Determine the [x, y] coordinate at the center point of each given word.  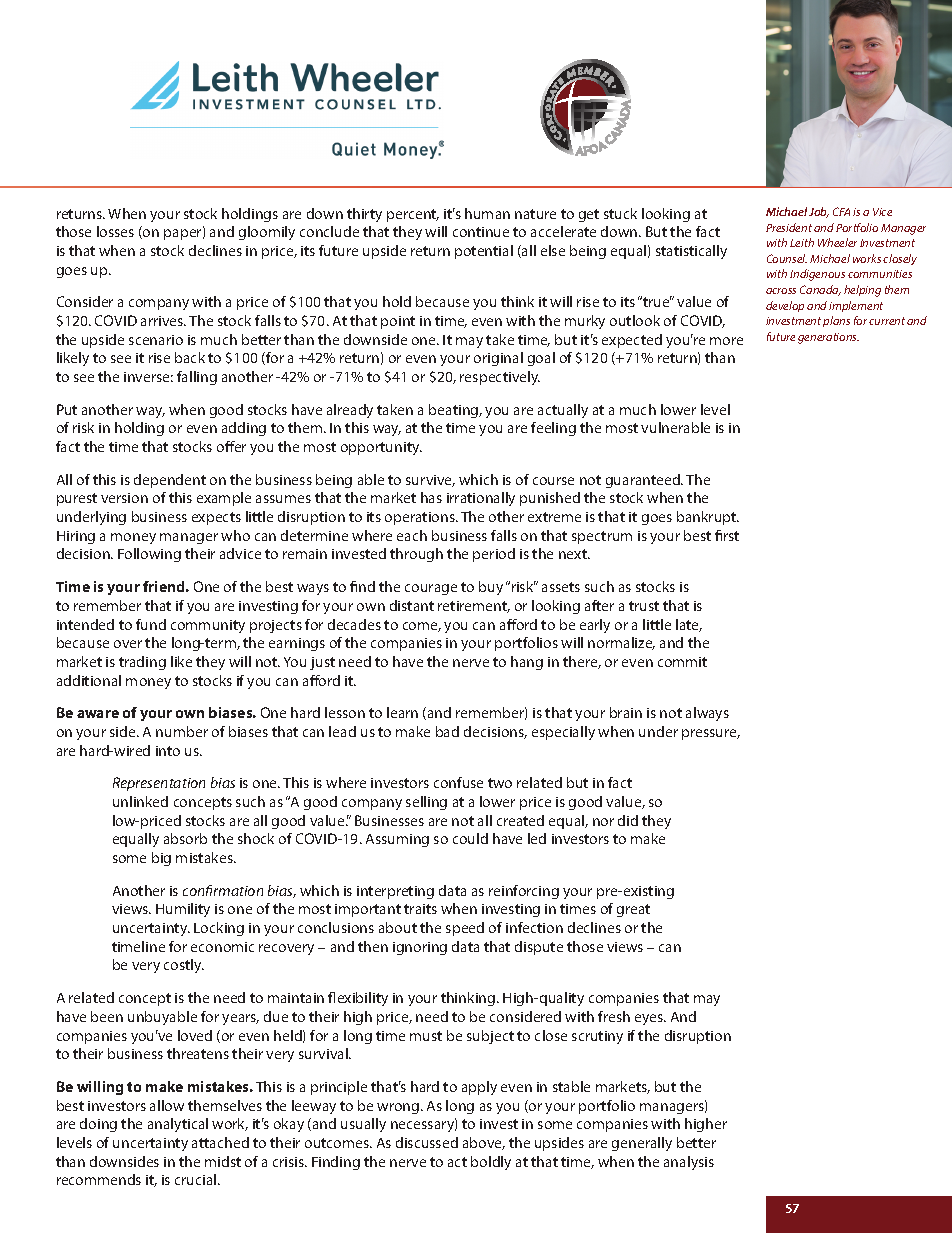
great [633, 910]
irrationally [481, 499]
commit [682, 662]
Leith [802, 242]
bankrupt [708, 518]
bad [447, 731]
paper [184, 234]
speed [465, 929]
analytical [178, 1125]
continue [481, 232]
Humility [183, 910]
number [182, 731]
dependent [170, 481]
